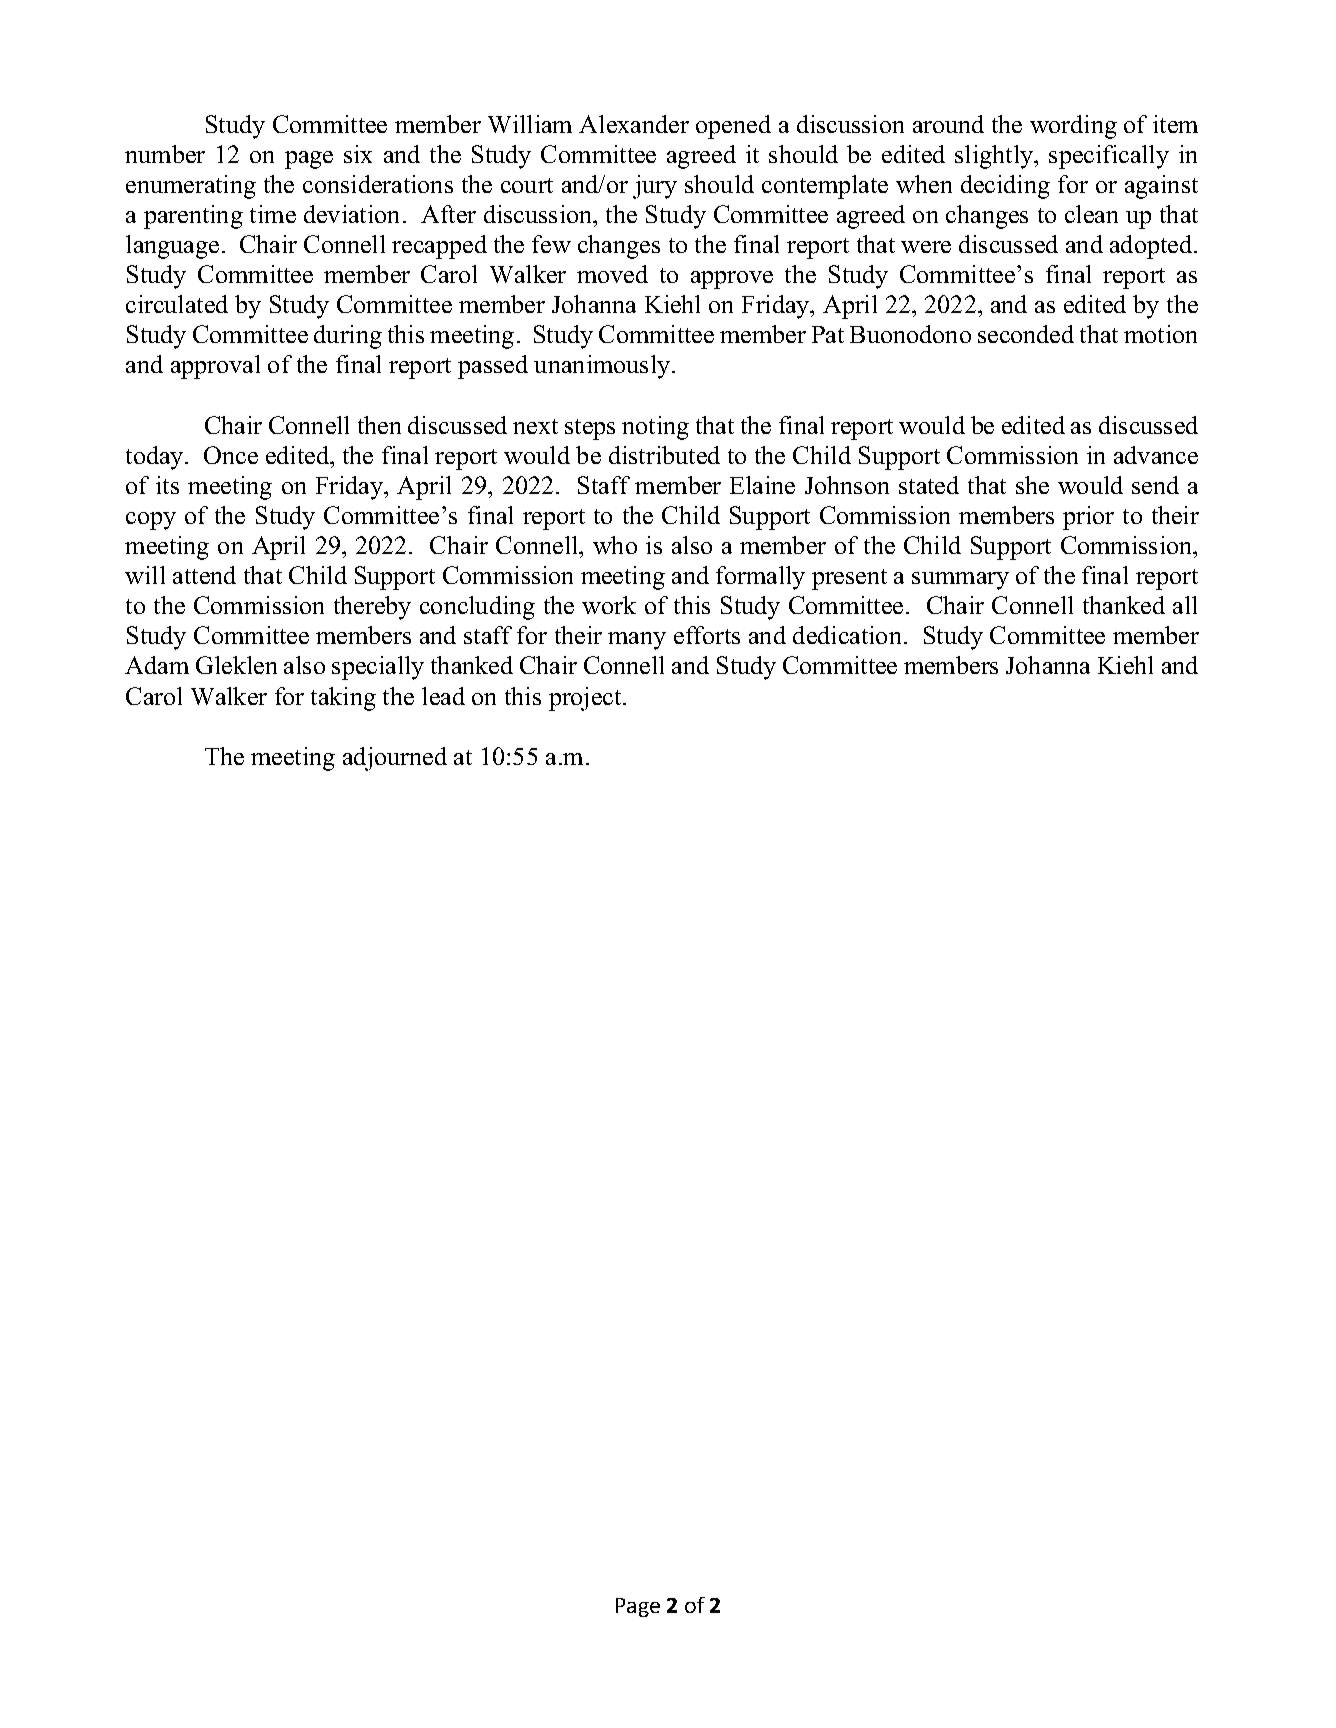 This screenshot has width=1336, height=1728. I want to click on moved, so click(612, 274).
